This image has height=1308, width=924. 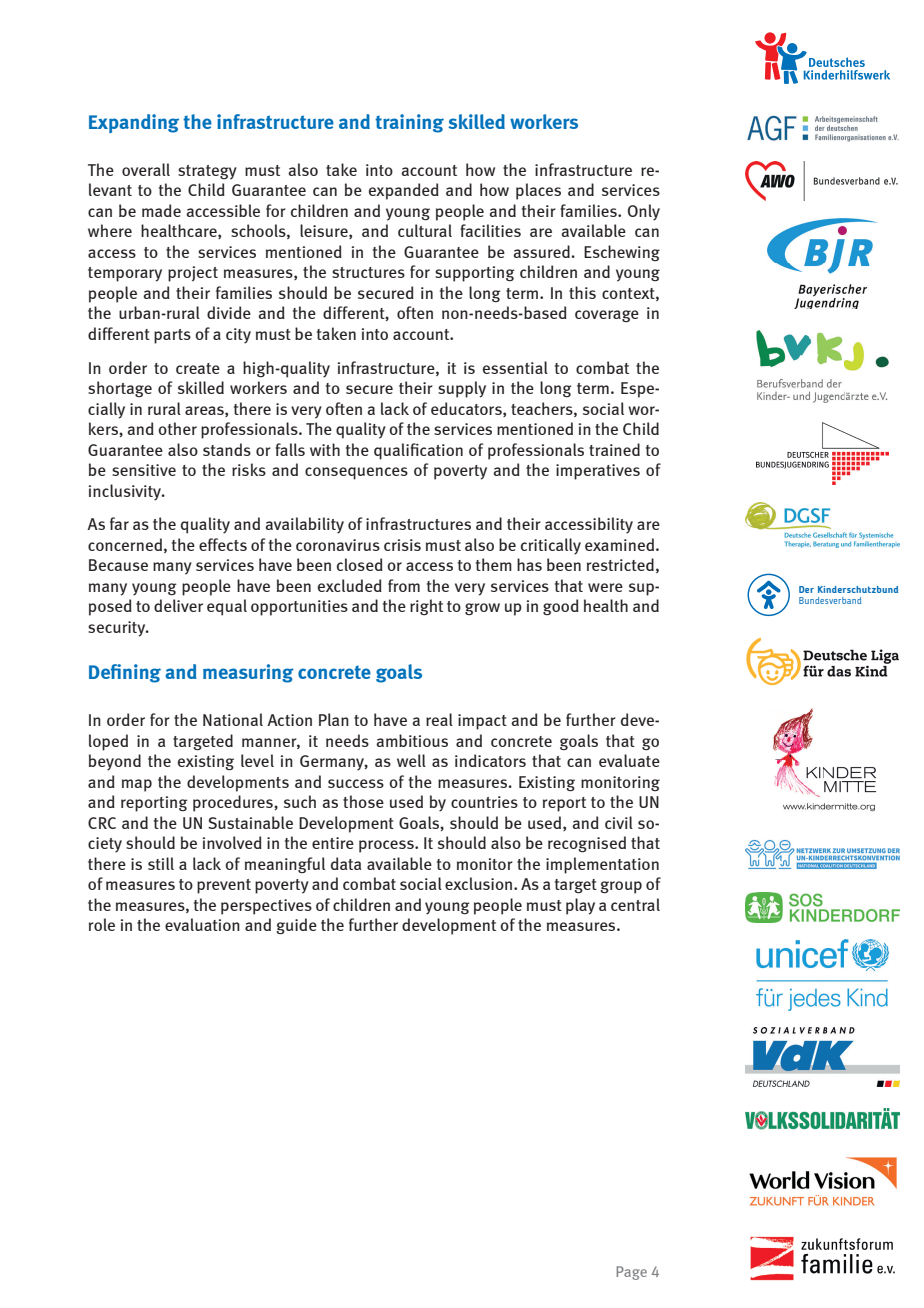 What do you see at coordinates (126, 492) in the image?
I see `inclusivity` at bounding box center [126, 492].
